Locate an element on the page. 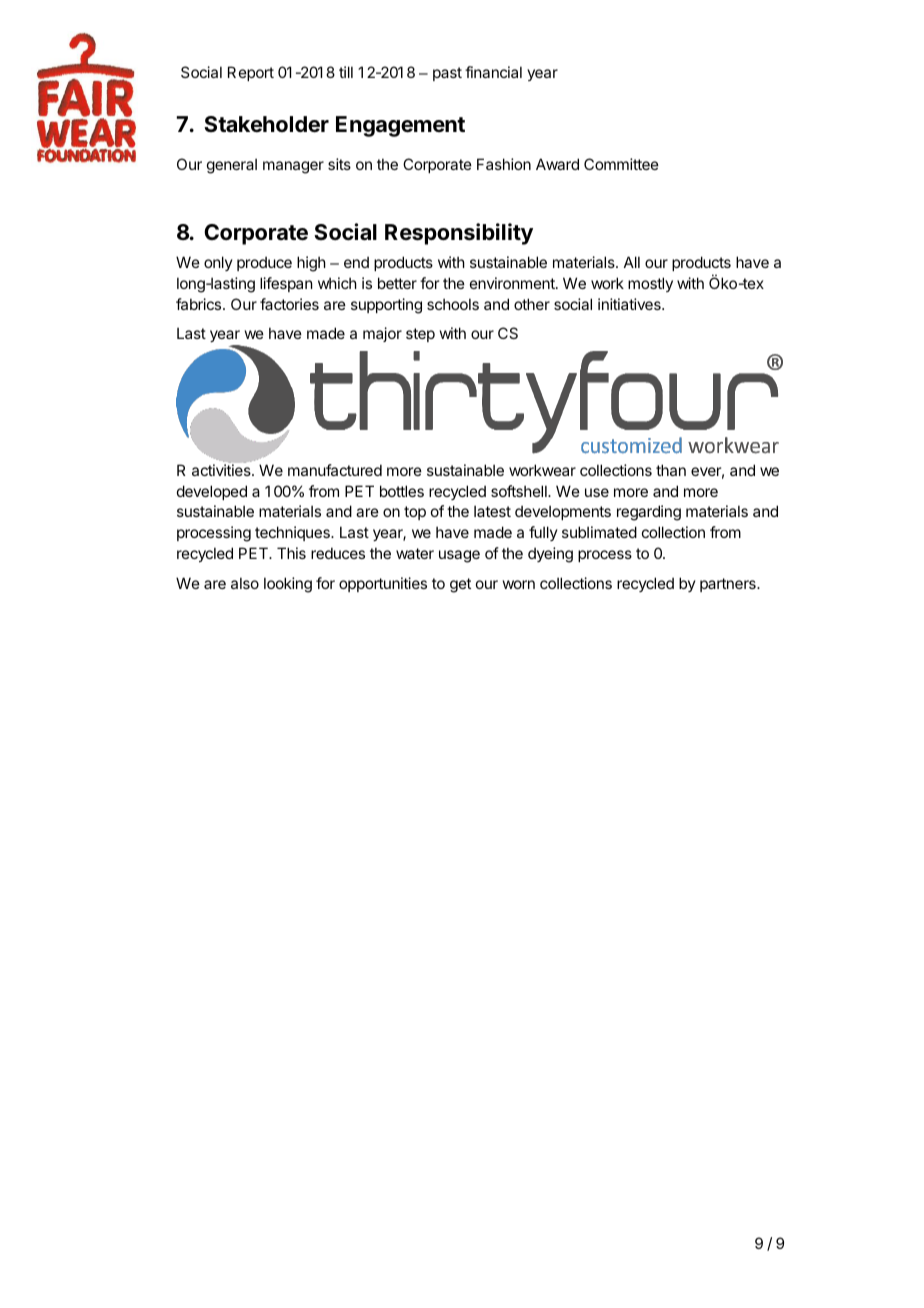  Responsibility is located at coordinates (459, 234).
